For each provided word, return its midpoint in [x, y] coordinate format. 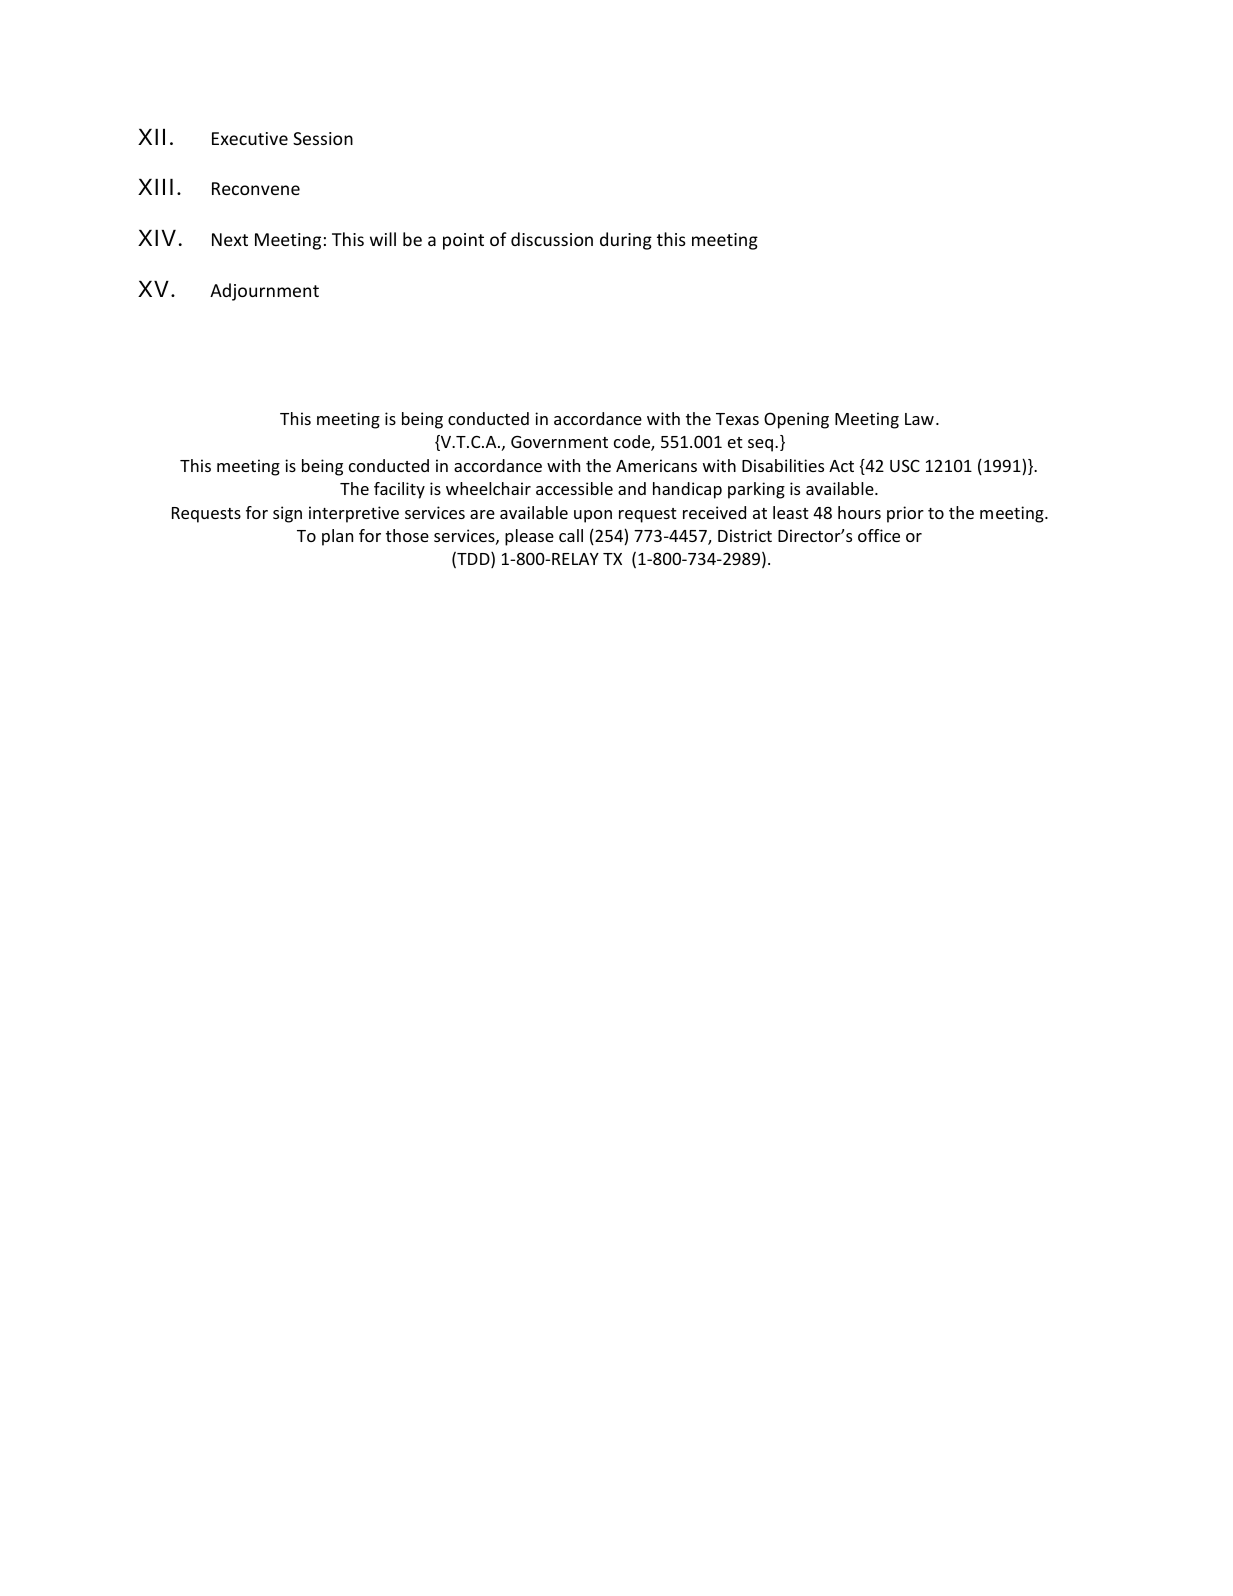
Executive [250, 138]
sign [287, 514]
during [626, 241]
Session [323, 138]
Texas [737, 419]
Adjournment [264, 292]
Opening [796, 420]
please [529, 537]
